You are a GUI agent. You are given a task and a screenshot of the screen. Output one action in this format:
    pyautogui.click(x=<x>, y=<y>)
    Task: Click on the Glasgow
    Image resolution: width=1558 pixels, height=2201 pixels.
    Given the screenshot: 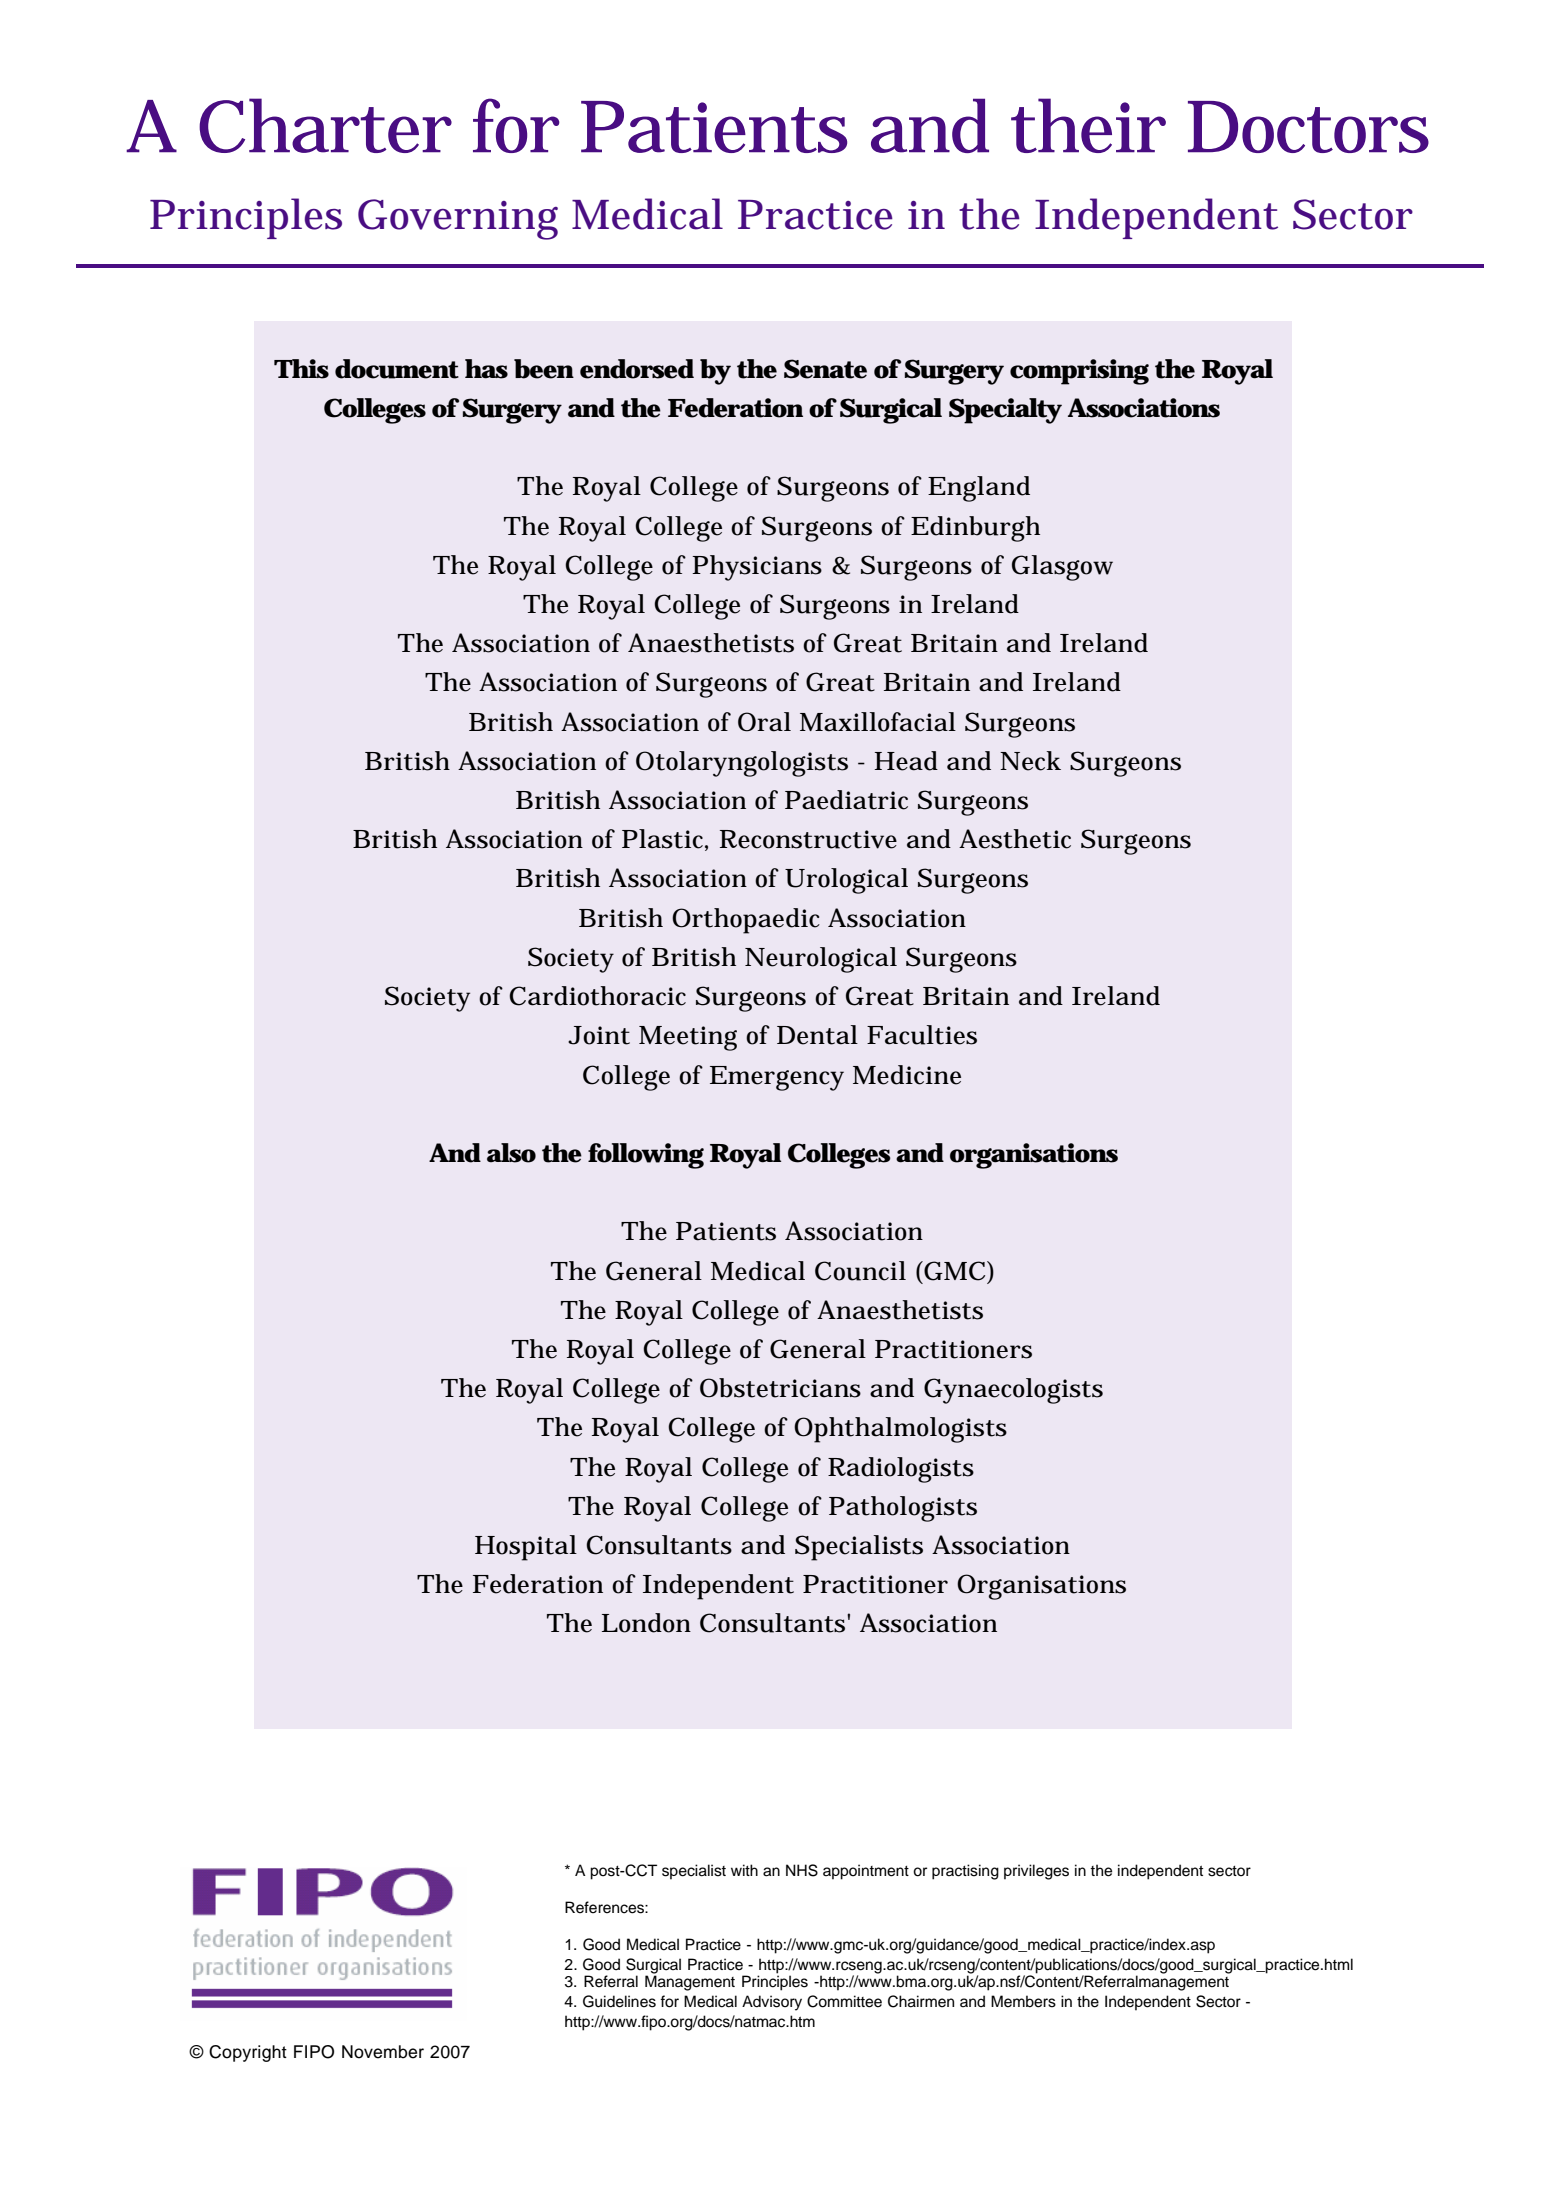 What is the action you would take?
    pyautogui.click(x=1062, y=568)
